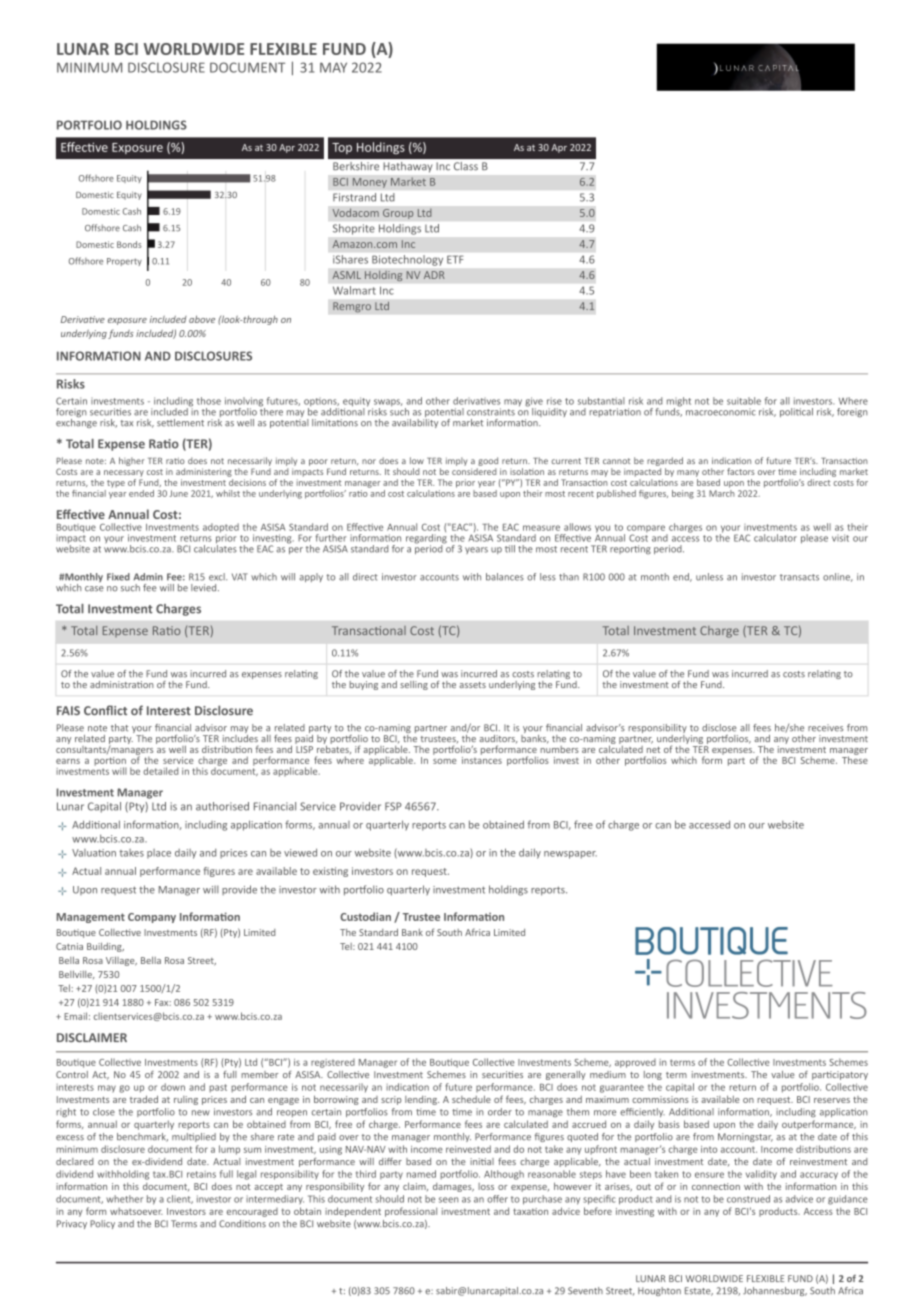  What do you see at coordinates (510, 549) in the screenshot?
I see `till` at bounding box center [510, 549].
